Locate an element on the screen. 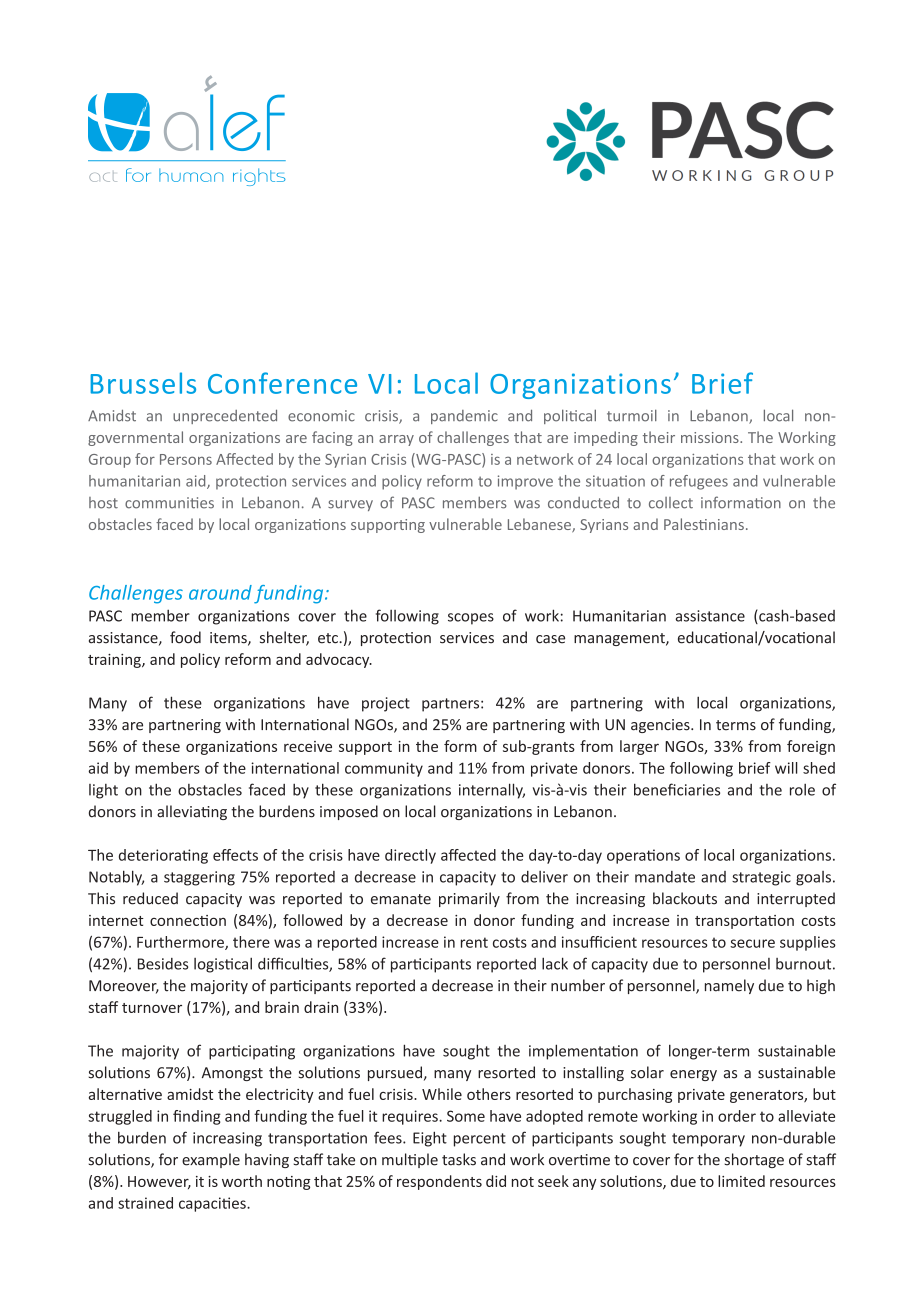 This screenshot has height=1308, width=924. However is located at coordinates (159, 1182).
